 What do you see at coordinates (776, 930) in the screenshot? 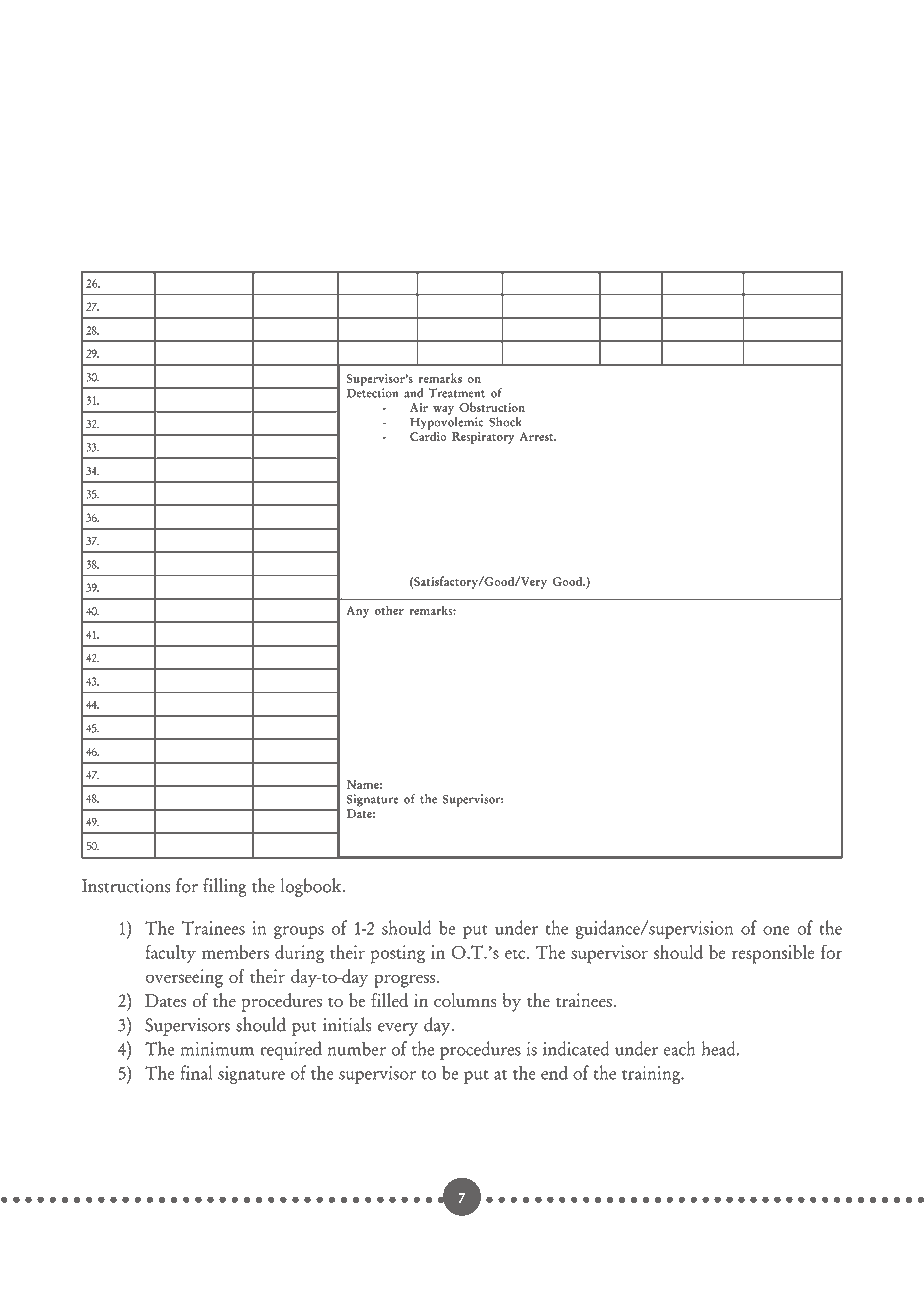
I see `one` at bounding box center [776, 930].
